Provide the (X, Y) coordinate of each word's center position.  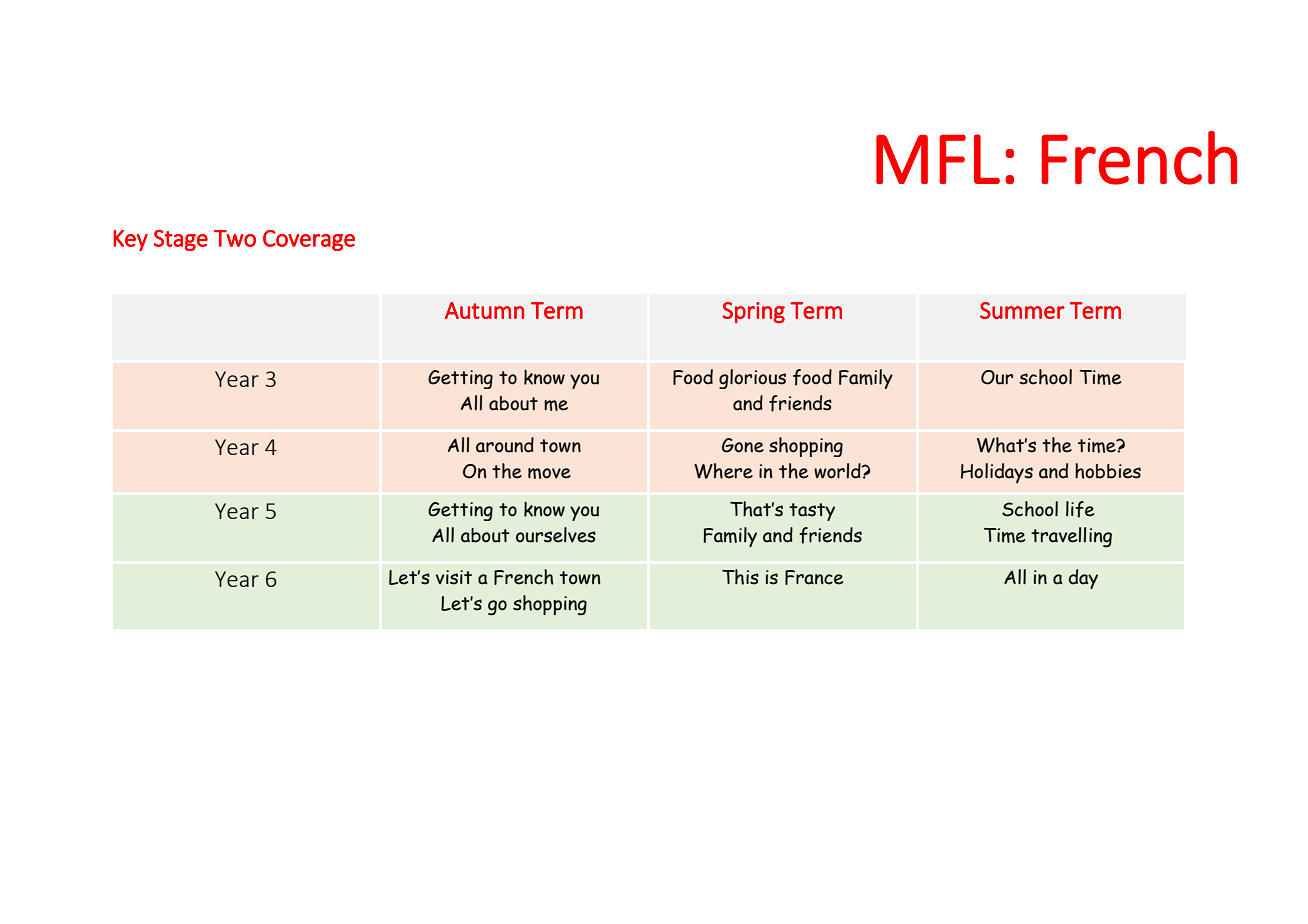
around (505, 445)
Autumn (484, 310)
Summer (1022, 310)
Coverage (309, 240)
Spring (753, 312)
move (549, 473)
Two (235, 238)
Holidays (997, 473)
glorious (752, 379)
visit (454, 577)
